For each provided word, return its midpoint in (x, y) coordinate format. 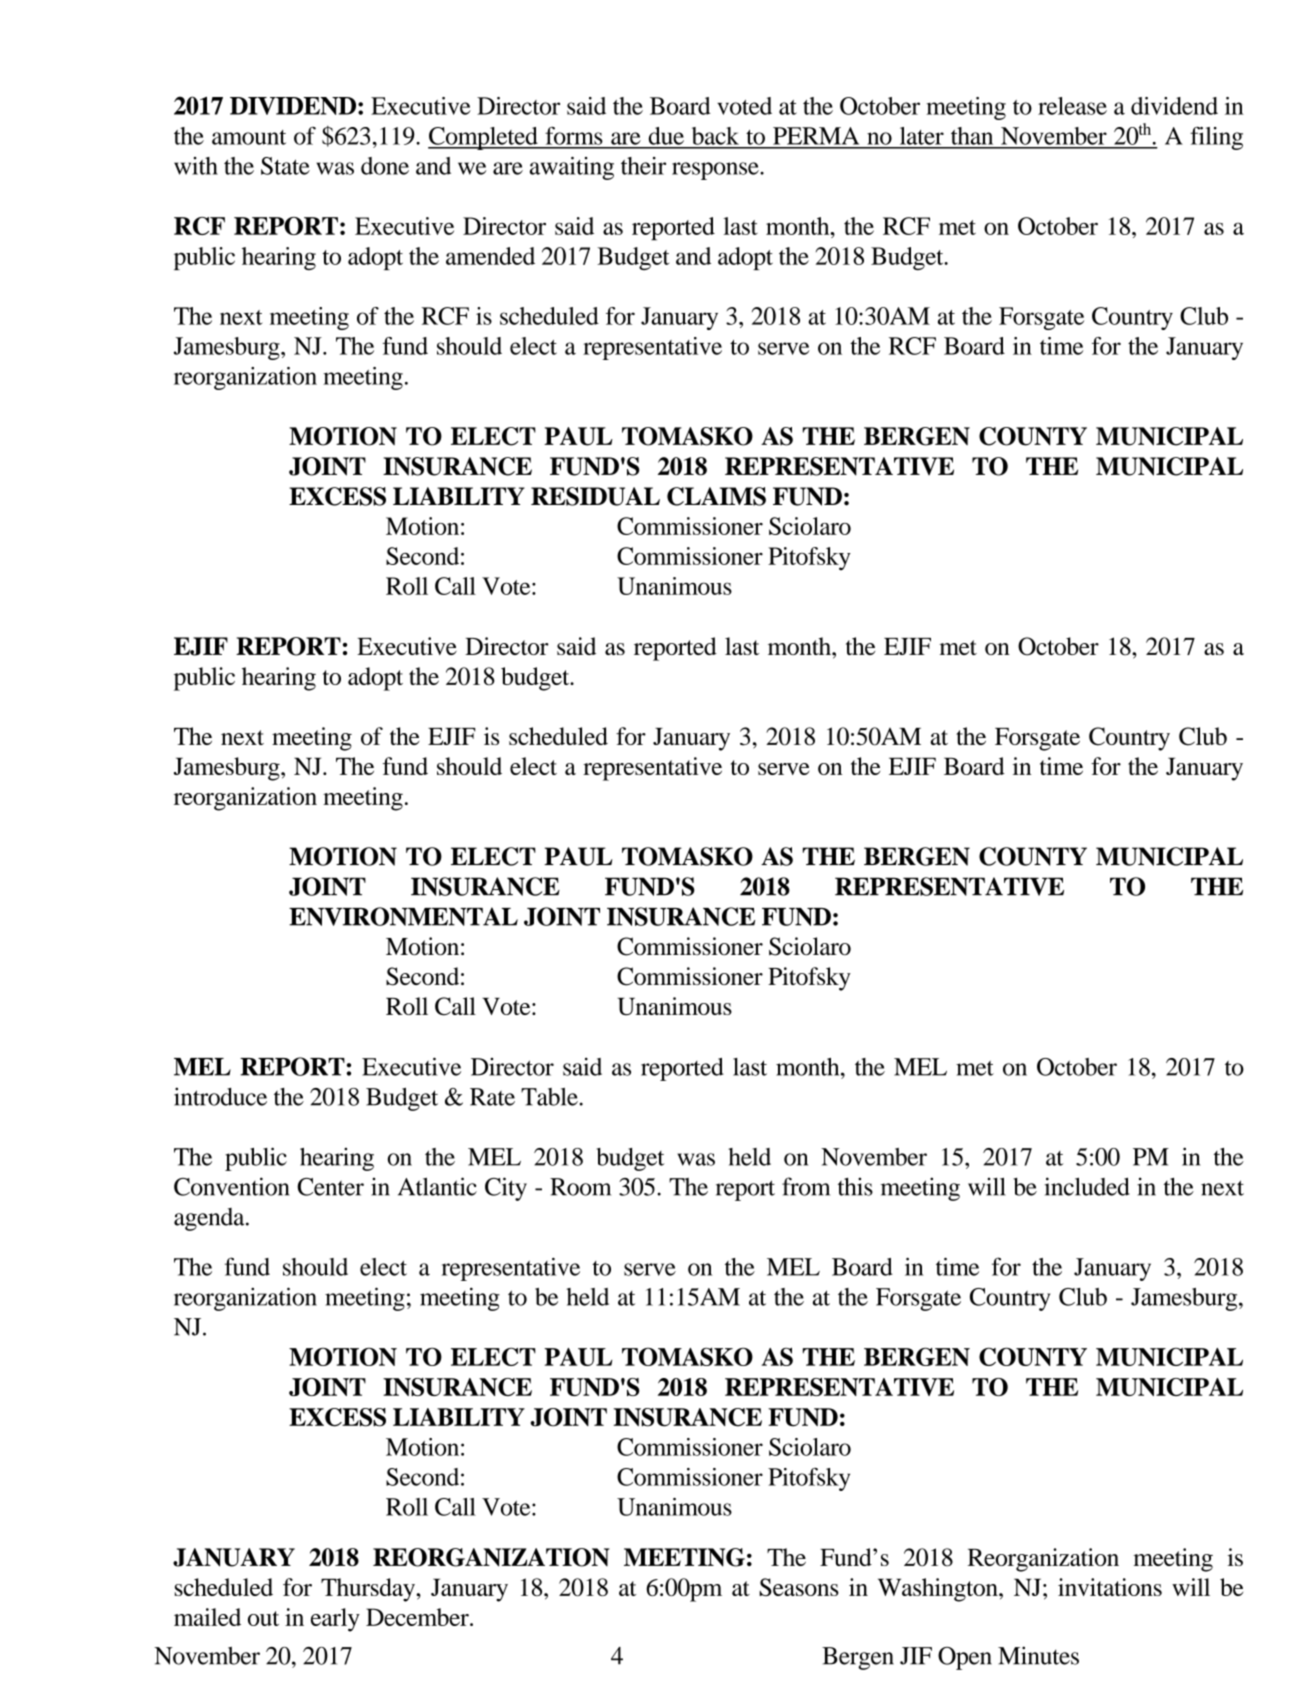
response (716, 171)
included (1087, 1186)
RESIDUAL (595, 496)
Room (580, 1187)
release (1072, 106)
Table (549, 1097)
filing (1216, 138)
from (806, 1186)
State (285, 166)
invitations (1110, 1587)
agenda (210, 1219)
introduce (220, 1096)
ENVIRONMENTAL (403, 916)
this (855, 1186)
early (335, 1620)
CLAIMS (716, 496)
